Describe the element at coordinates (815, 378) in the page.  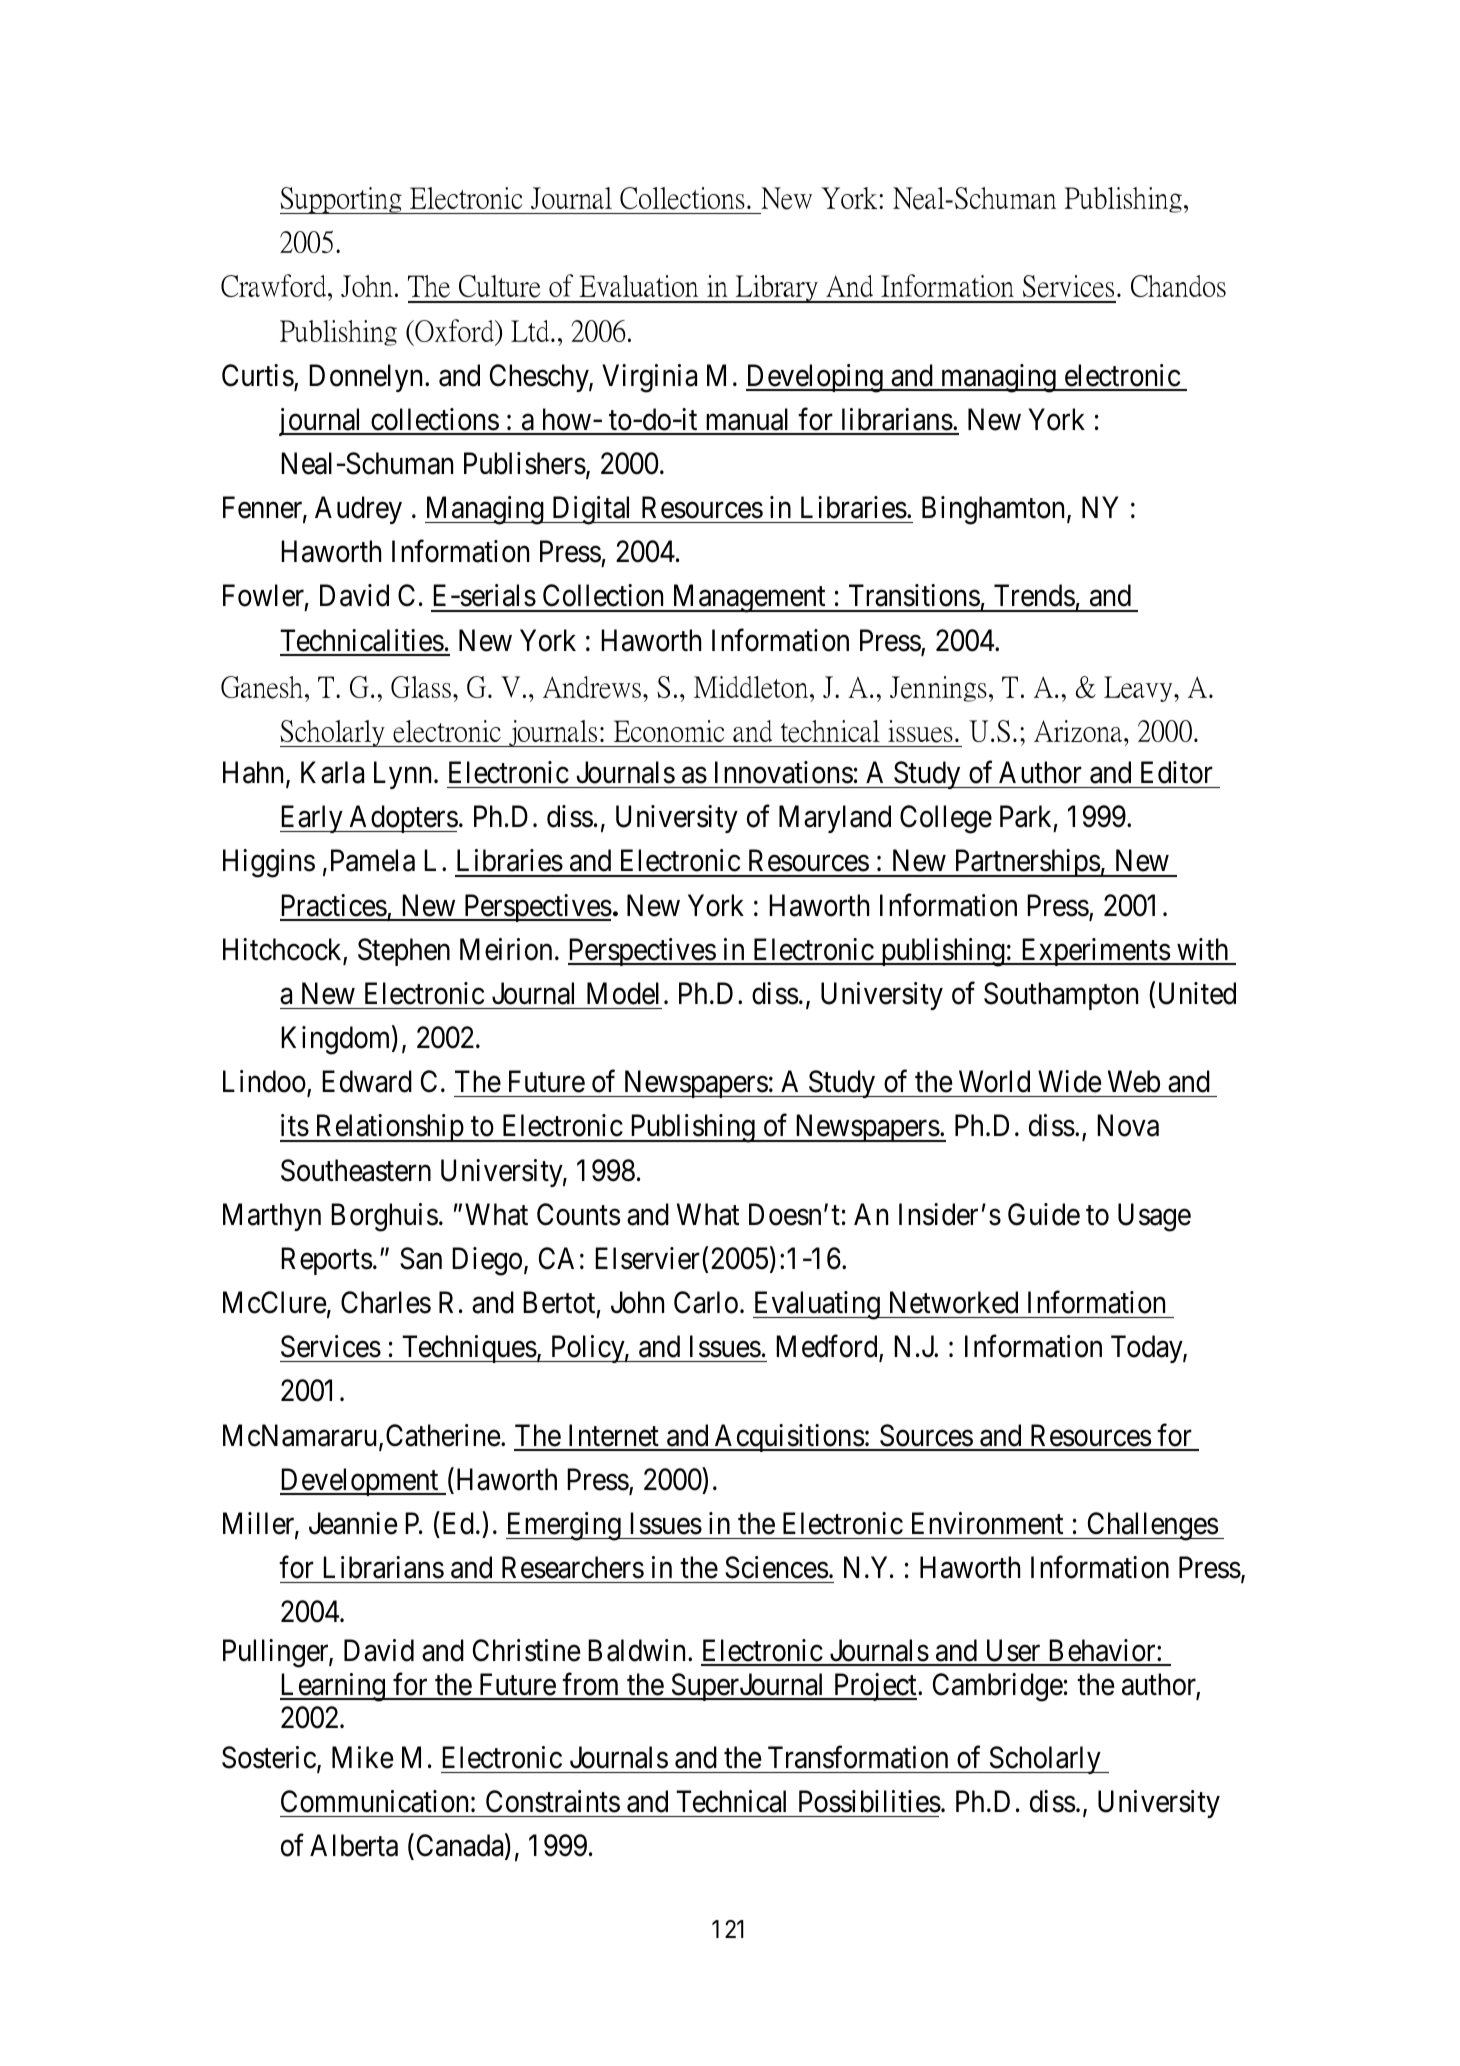
I see `Developing` at that location.
